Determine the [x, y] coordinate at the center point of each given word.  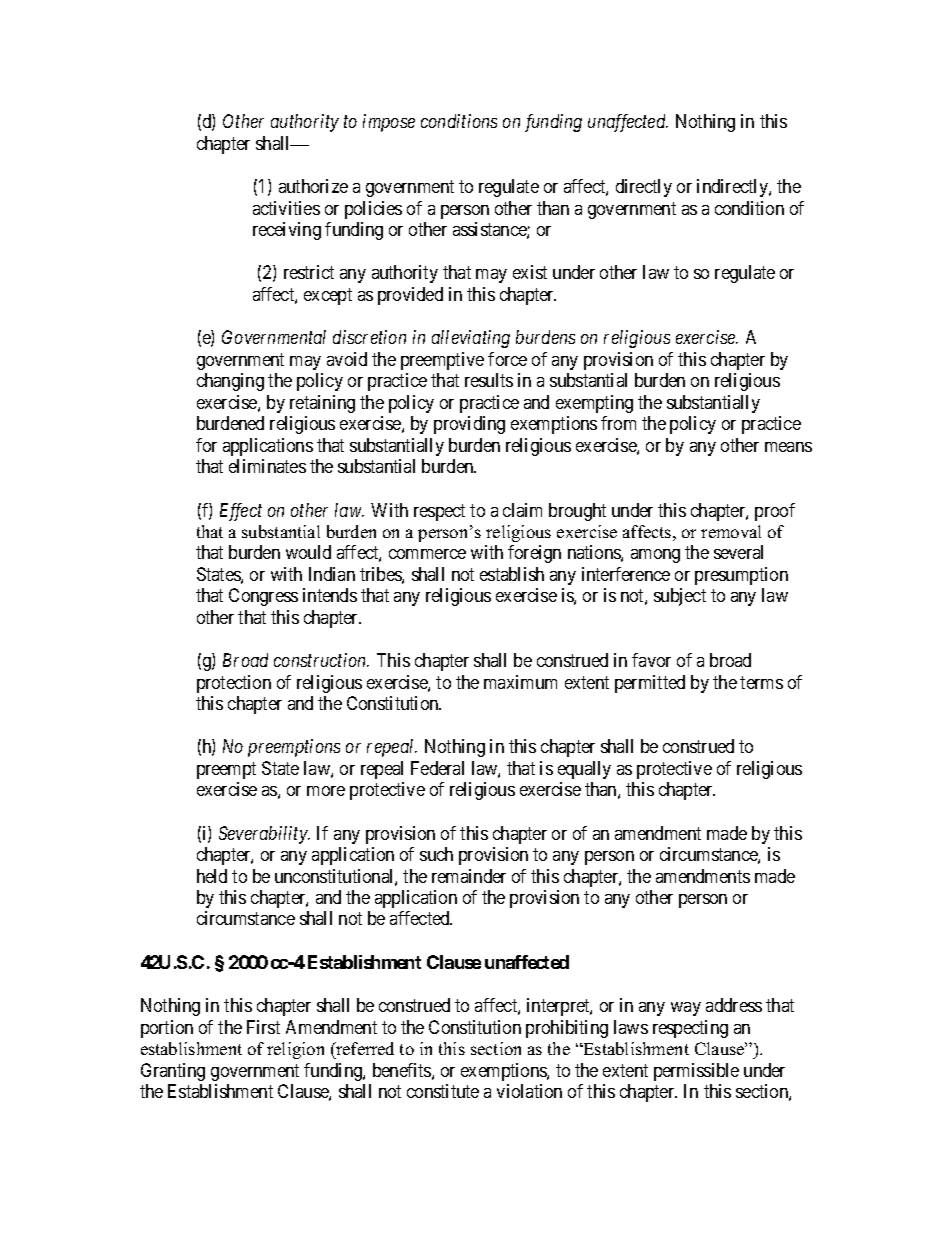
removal [731, 531]
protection [234, 684]
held [212, 876]
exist [530, 272]
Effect [241, 512]
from [618, 423]
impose [389, 123]
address [734, 1005]
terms [761, 682]
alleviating [471, 339]
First [263, 1027]
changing [230, 382]
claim [522, 510]
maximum [520, 682]
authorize [313, 186]
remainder [469, 876]
